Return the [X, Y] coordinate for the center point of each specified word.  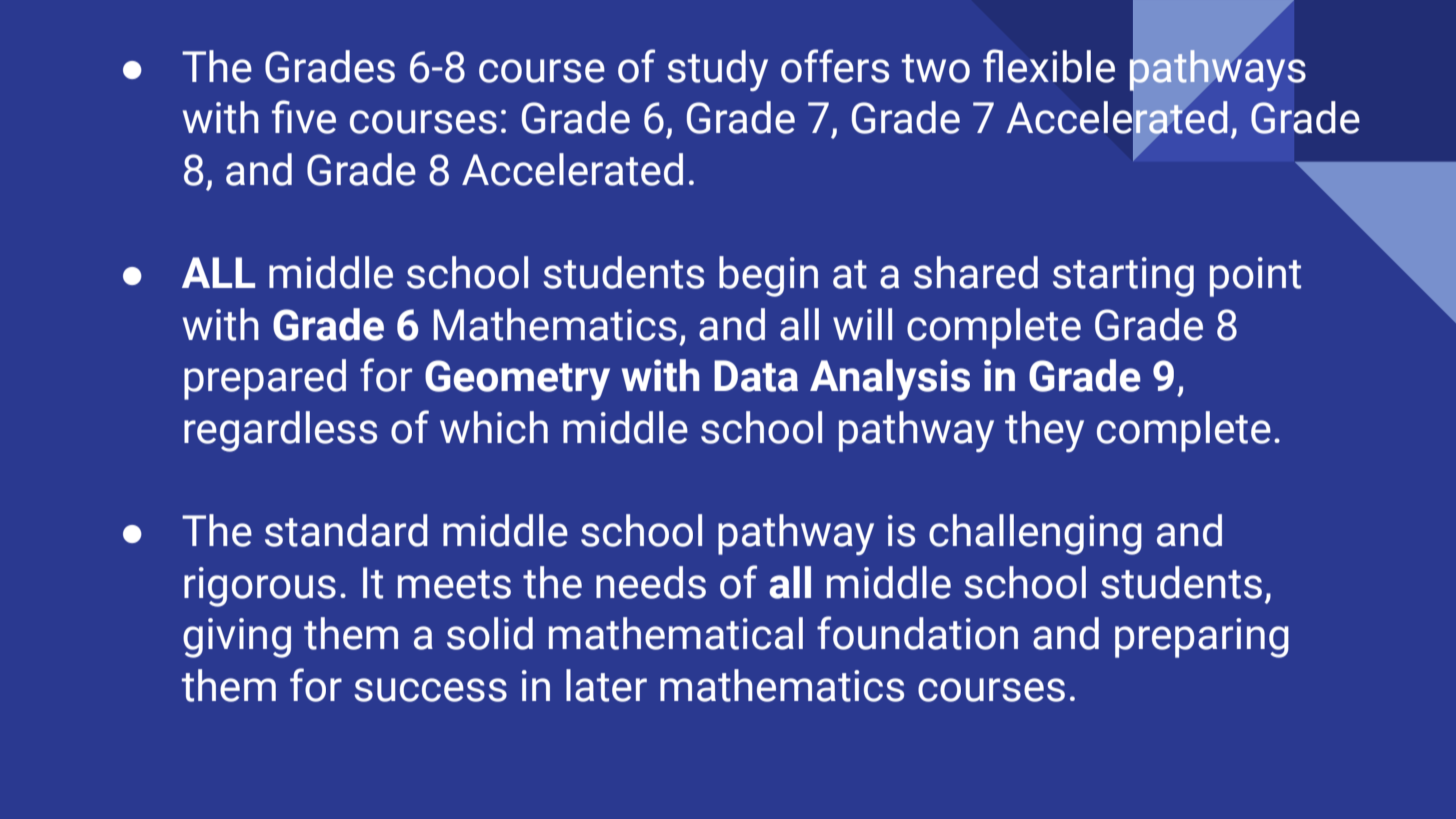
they [1044, 432]
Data [756, 376]
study [717, 71]
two [936, 68]
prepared [265, 379]
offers [835, 66]
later [606, 685]
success [430, 690]
